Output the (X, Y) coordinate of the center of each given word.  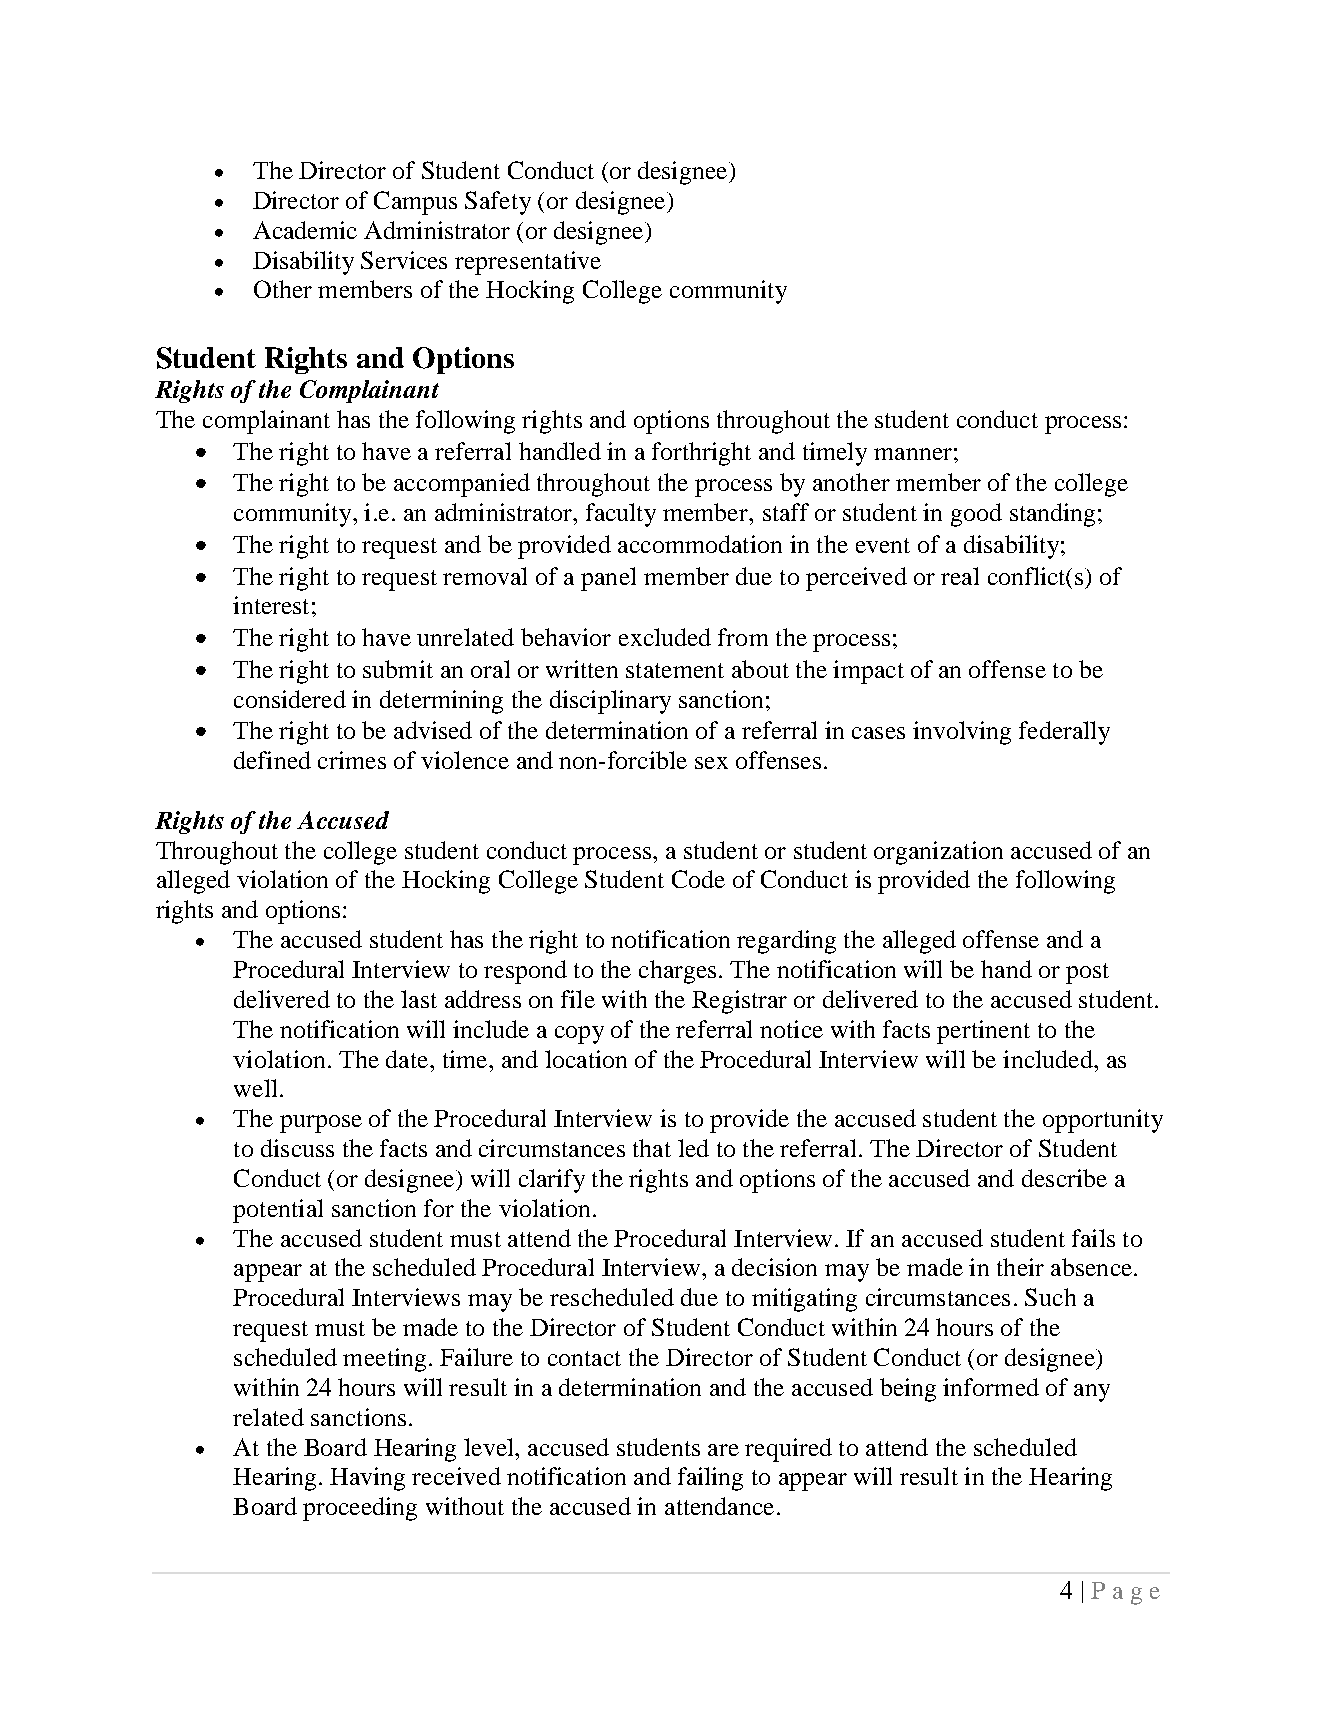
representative (528, 263)
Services (404, 260)
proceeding (360, 1509)
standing (1052, 515)
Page (1125, 1593)
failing (710, 1479)
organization (938, 853)
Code (698, 879)
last (419, 999)
